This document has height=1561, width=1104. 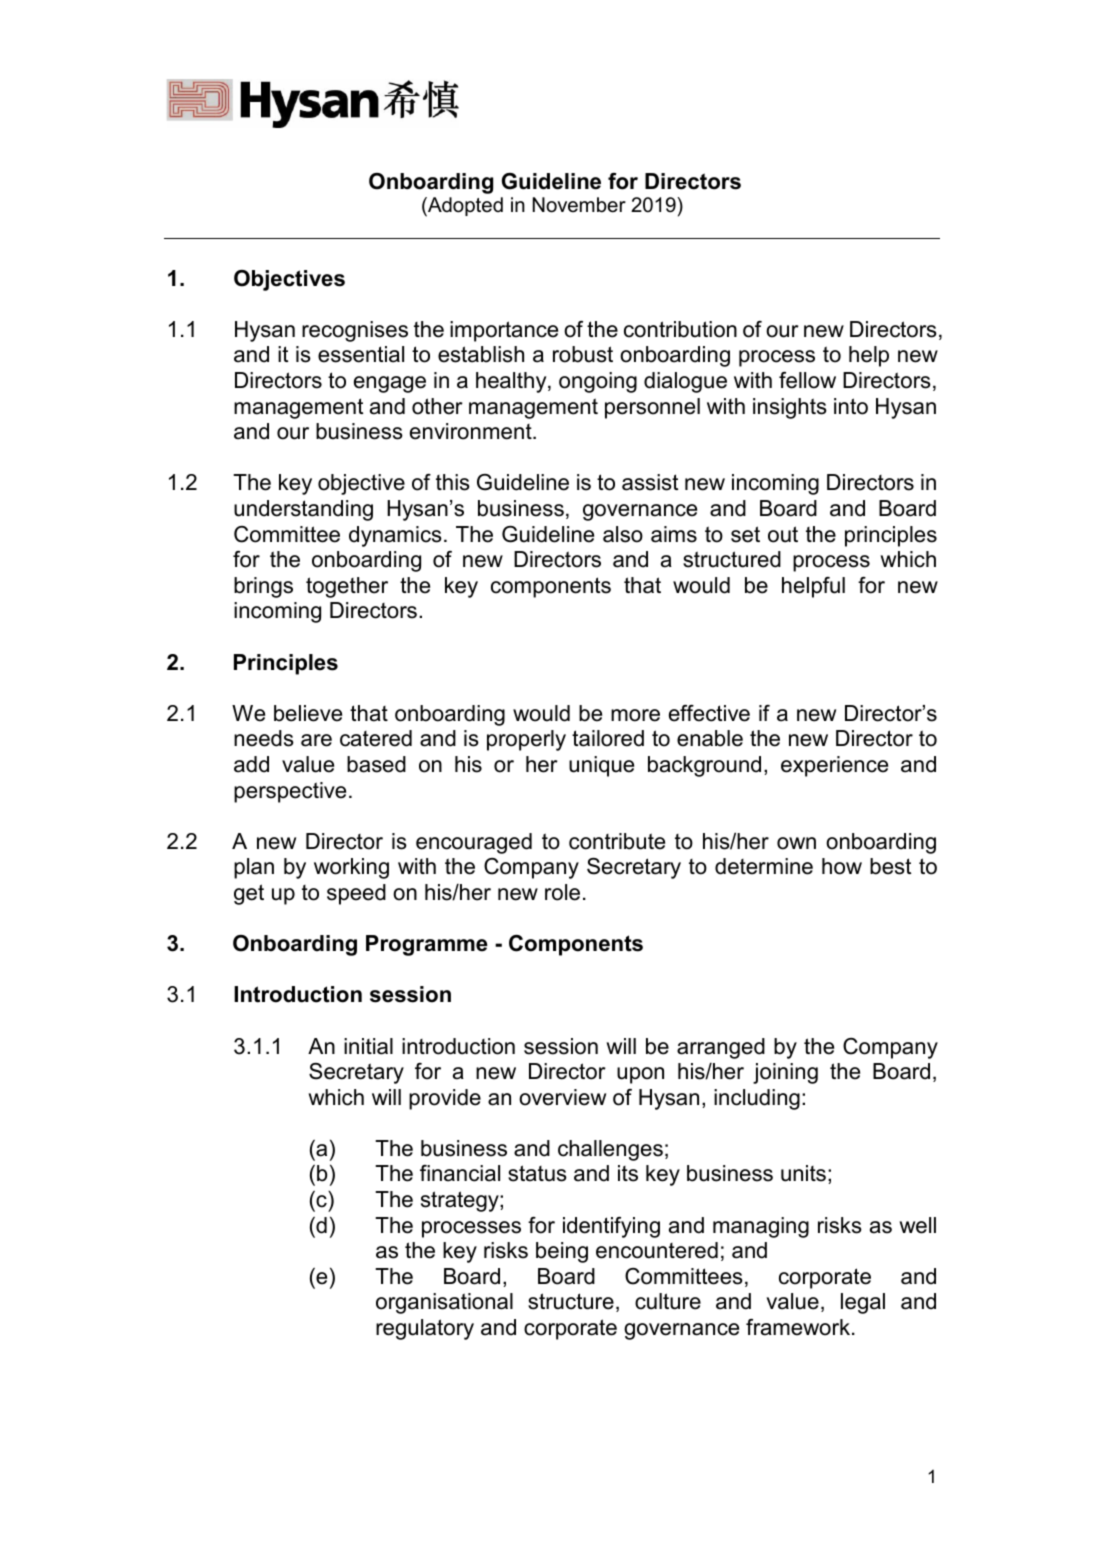 I want to click on November, so click(x=579, y=205).
